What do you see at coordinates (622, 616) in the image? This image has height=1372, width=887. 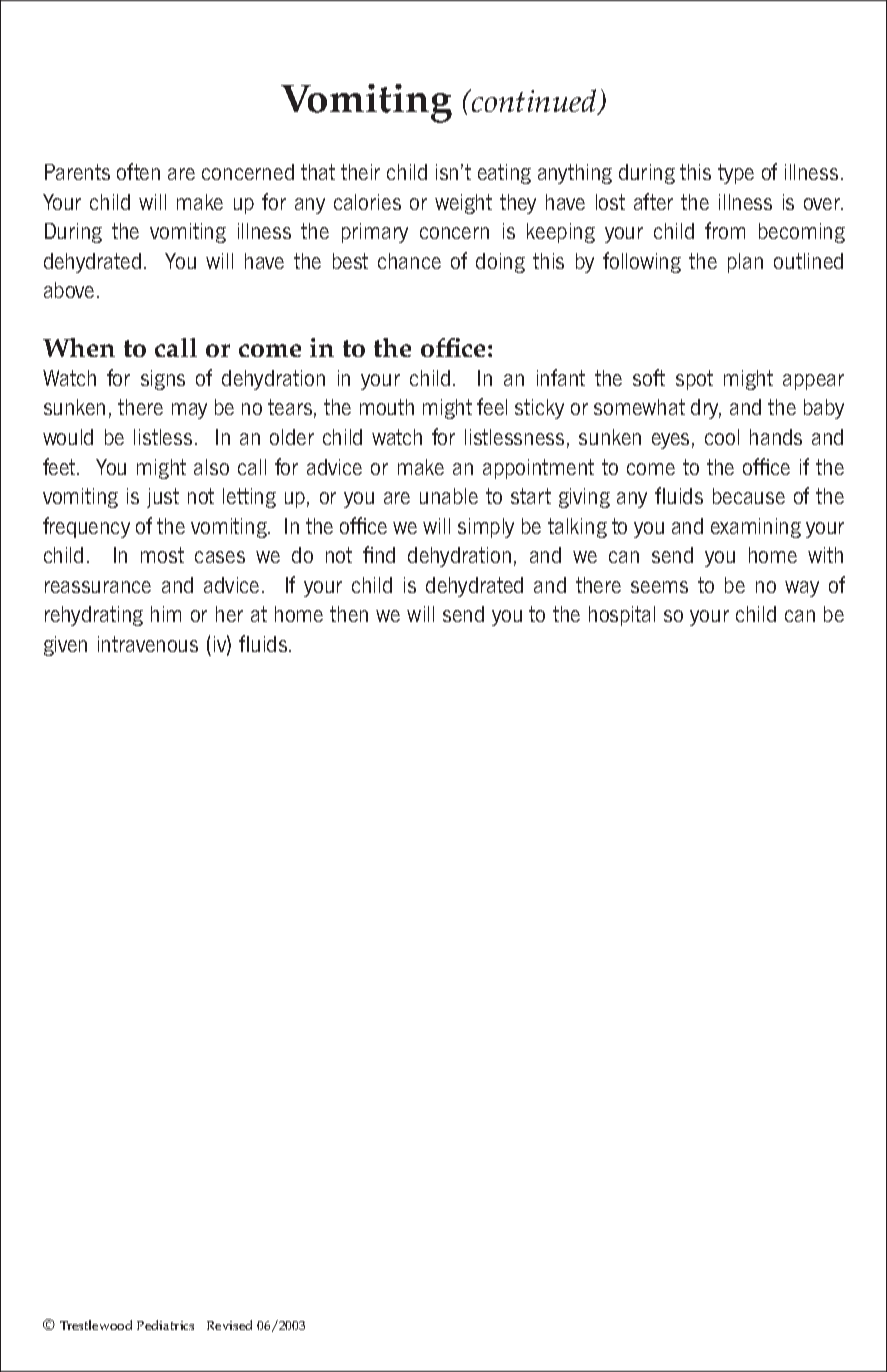 I see `hospital` at bounding box center [622, 616].
